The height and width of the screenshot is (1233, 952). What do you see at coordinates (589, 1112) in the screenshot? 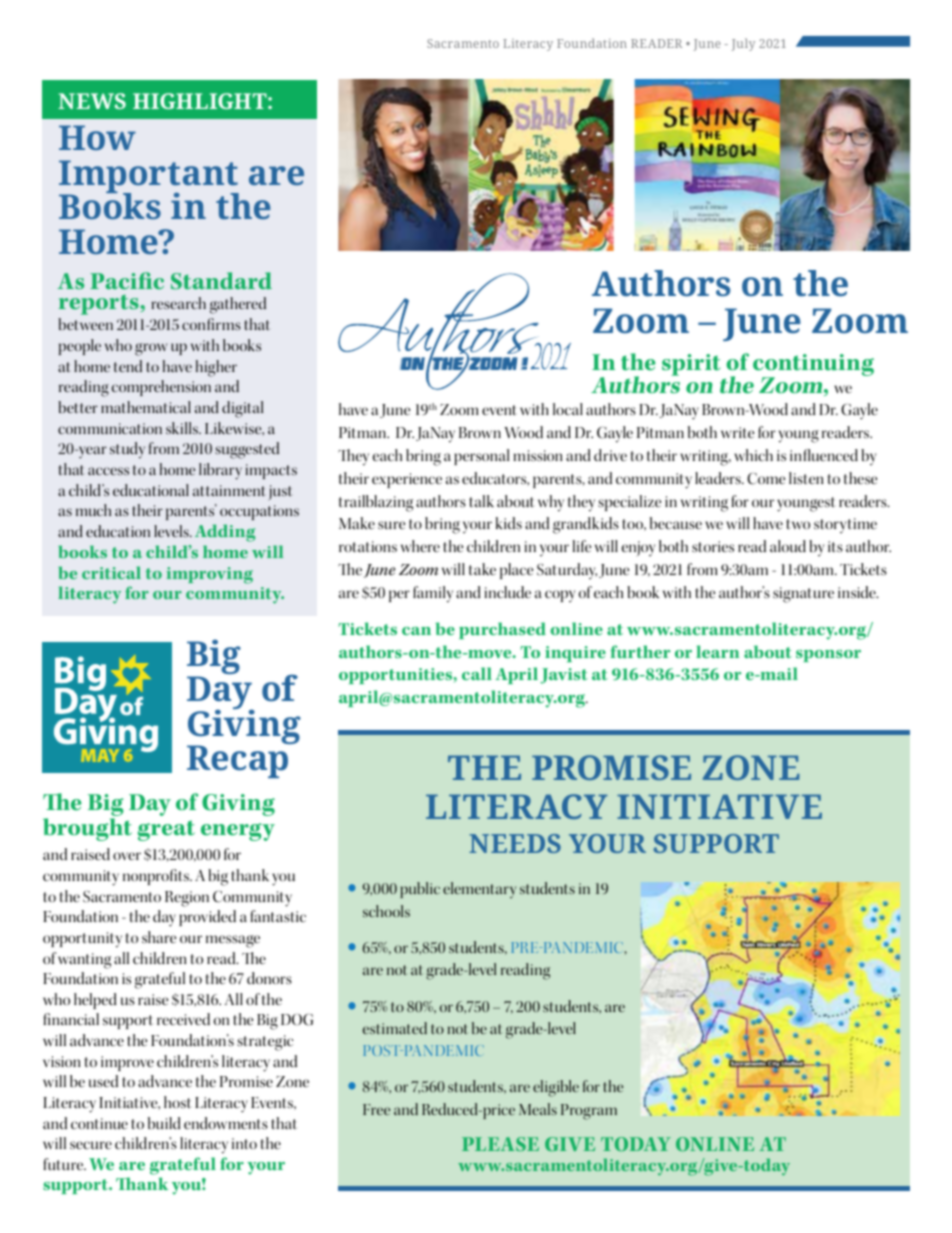
I see `Program` at bounding box center [589, 1112].
